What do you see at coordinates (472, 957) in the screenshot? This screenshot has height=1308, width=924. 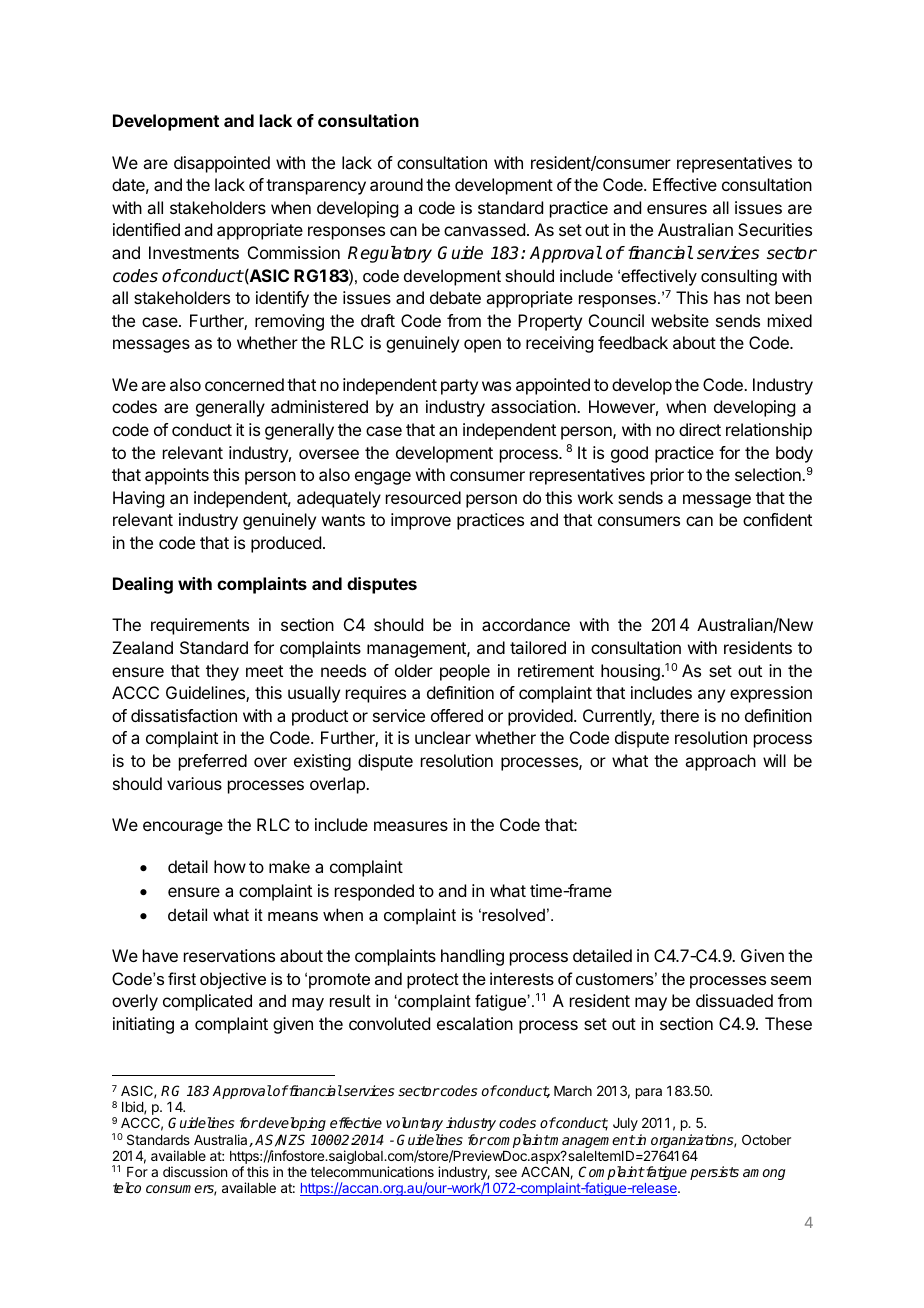 I see `handling` at bounding box center [472, 957].
